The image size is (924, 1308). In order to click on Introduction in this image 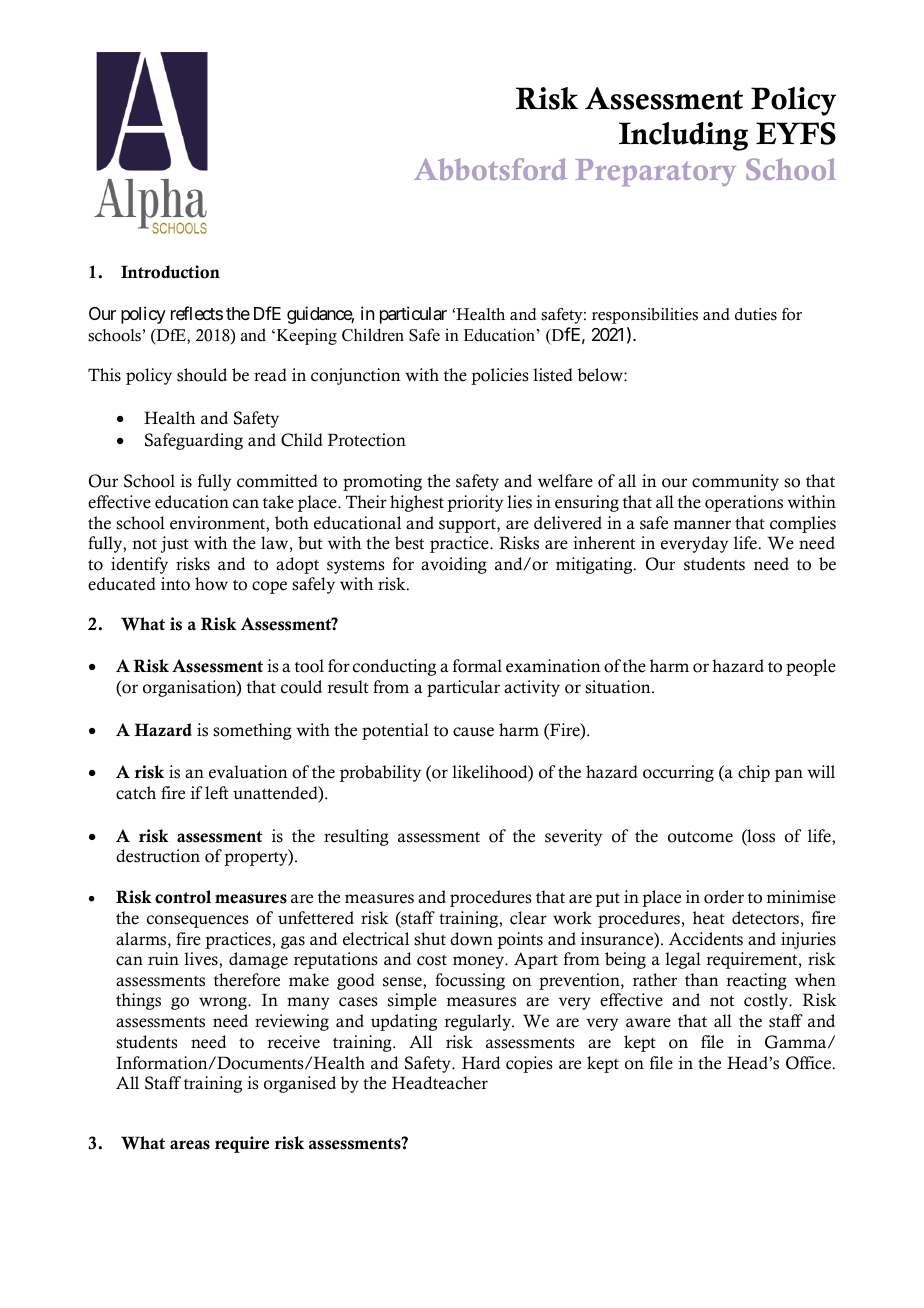, I will do `click(170, 272)`.
